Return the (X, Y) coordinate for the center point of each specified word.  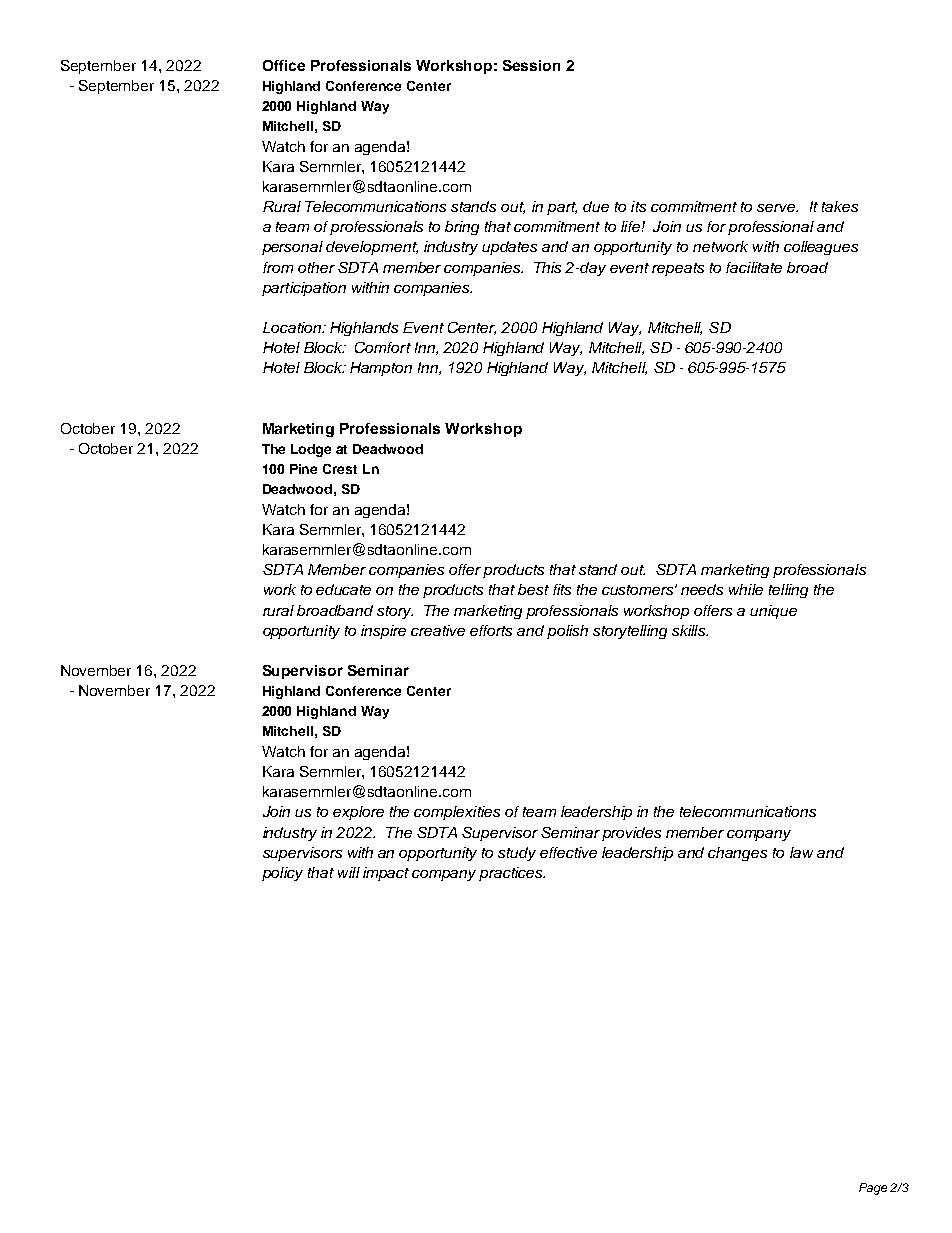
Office (284, 65)
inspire (383, 632)
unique (773, 612)
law (801, 852)
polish (567, 632)
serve (777, 208)
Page (873, 1189)
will (349, 872)
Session (531, 65)
